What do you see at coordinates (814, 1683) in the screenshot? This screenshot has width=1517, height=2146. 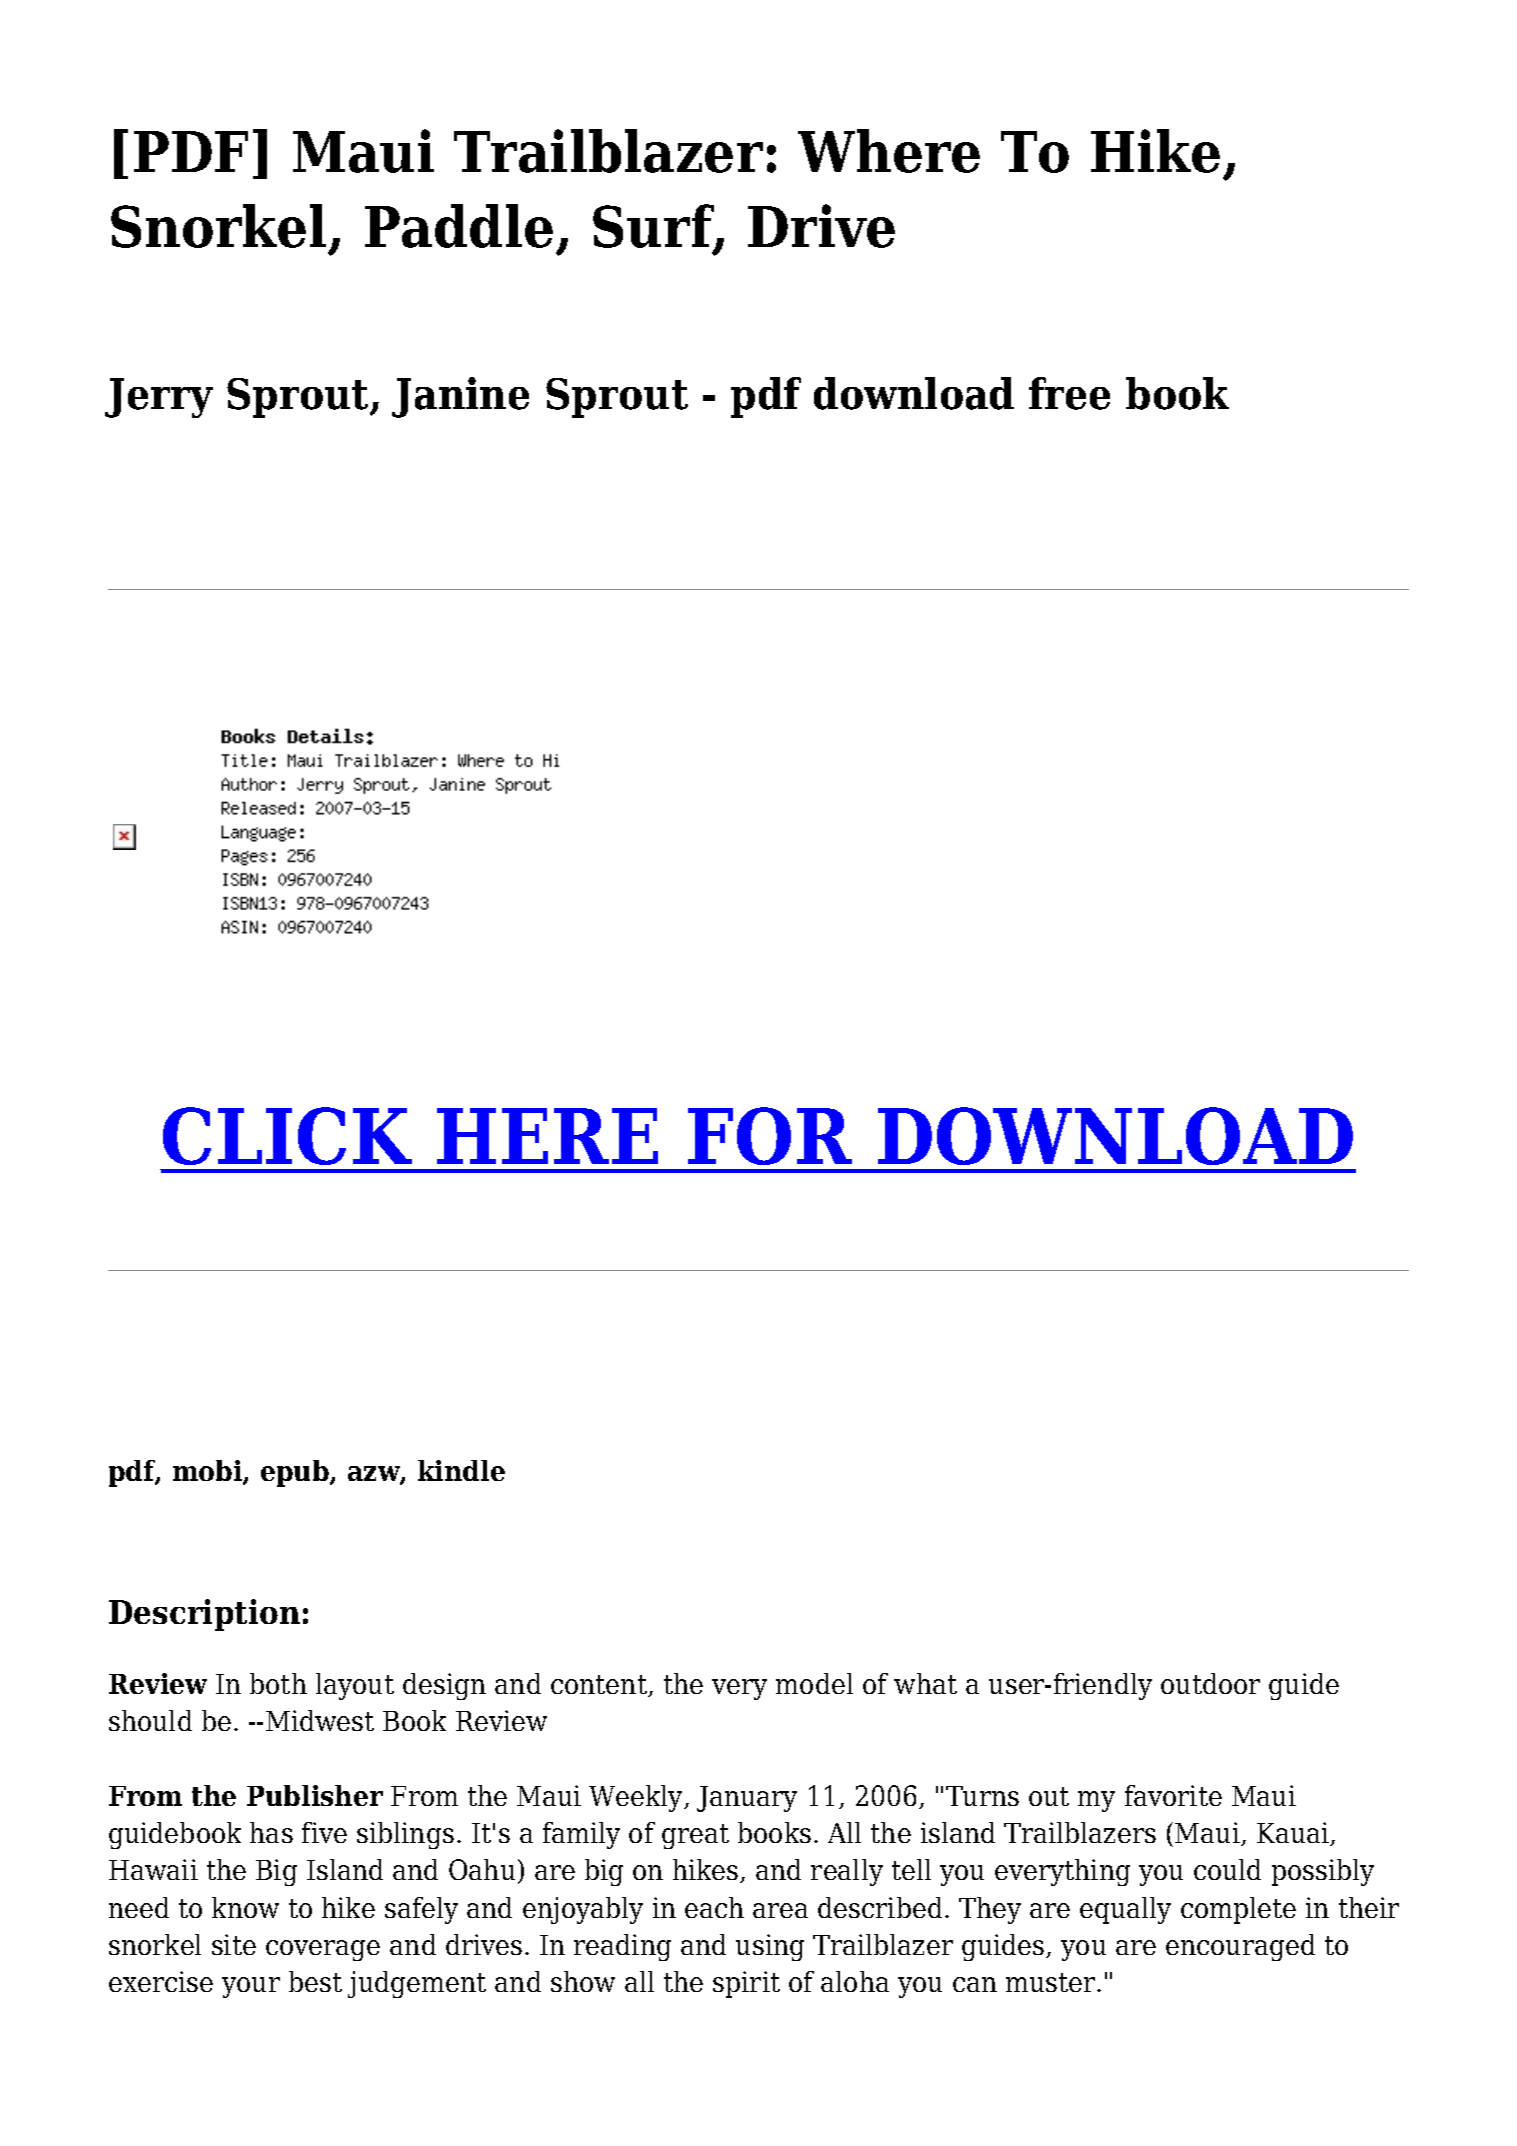 I see `model` at bounding box center [814, 1683].
